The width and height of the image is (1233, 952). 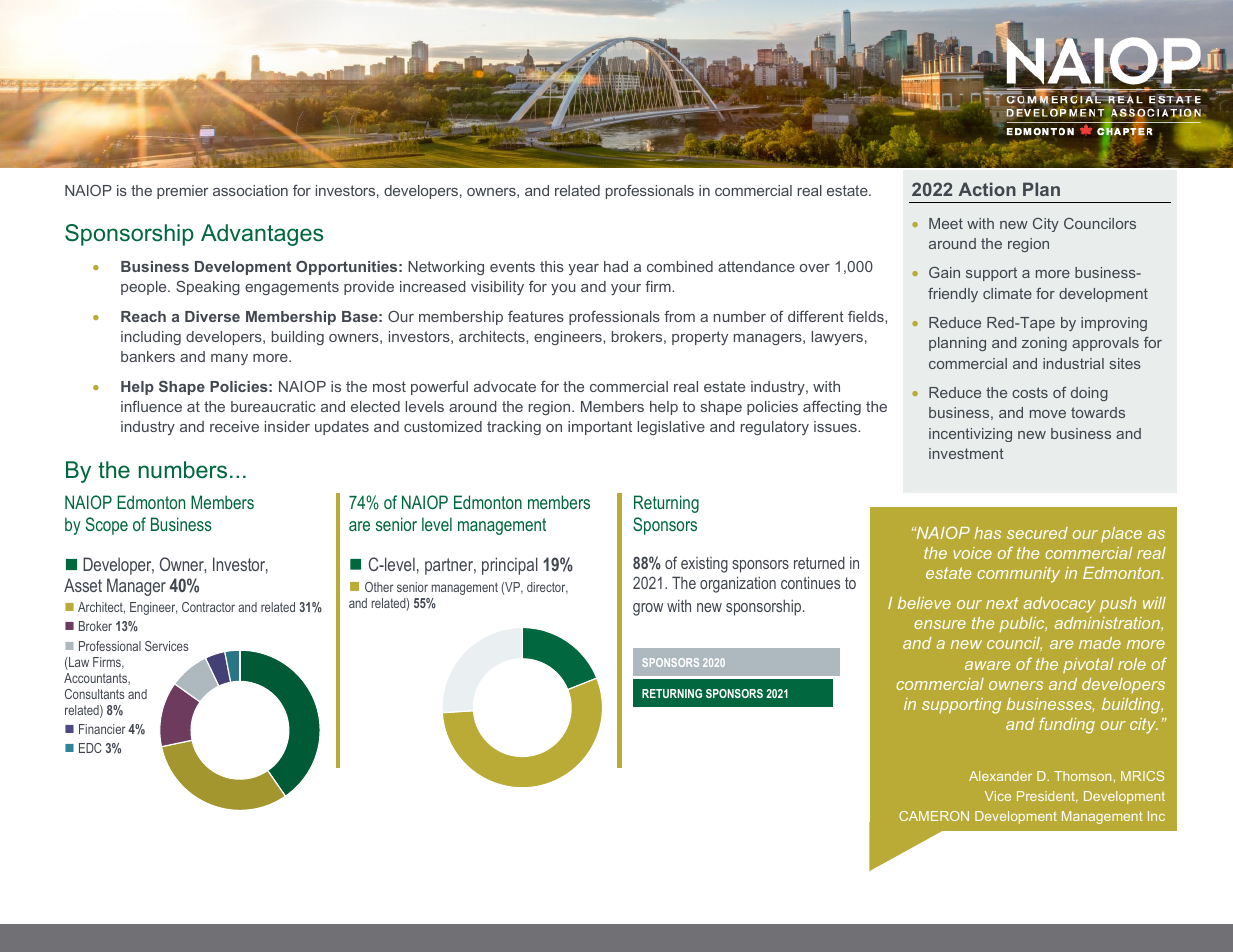 What do you see at coordinates (182, 192) in the image?
I see `premier` at bounding box center [182, 192].
